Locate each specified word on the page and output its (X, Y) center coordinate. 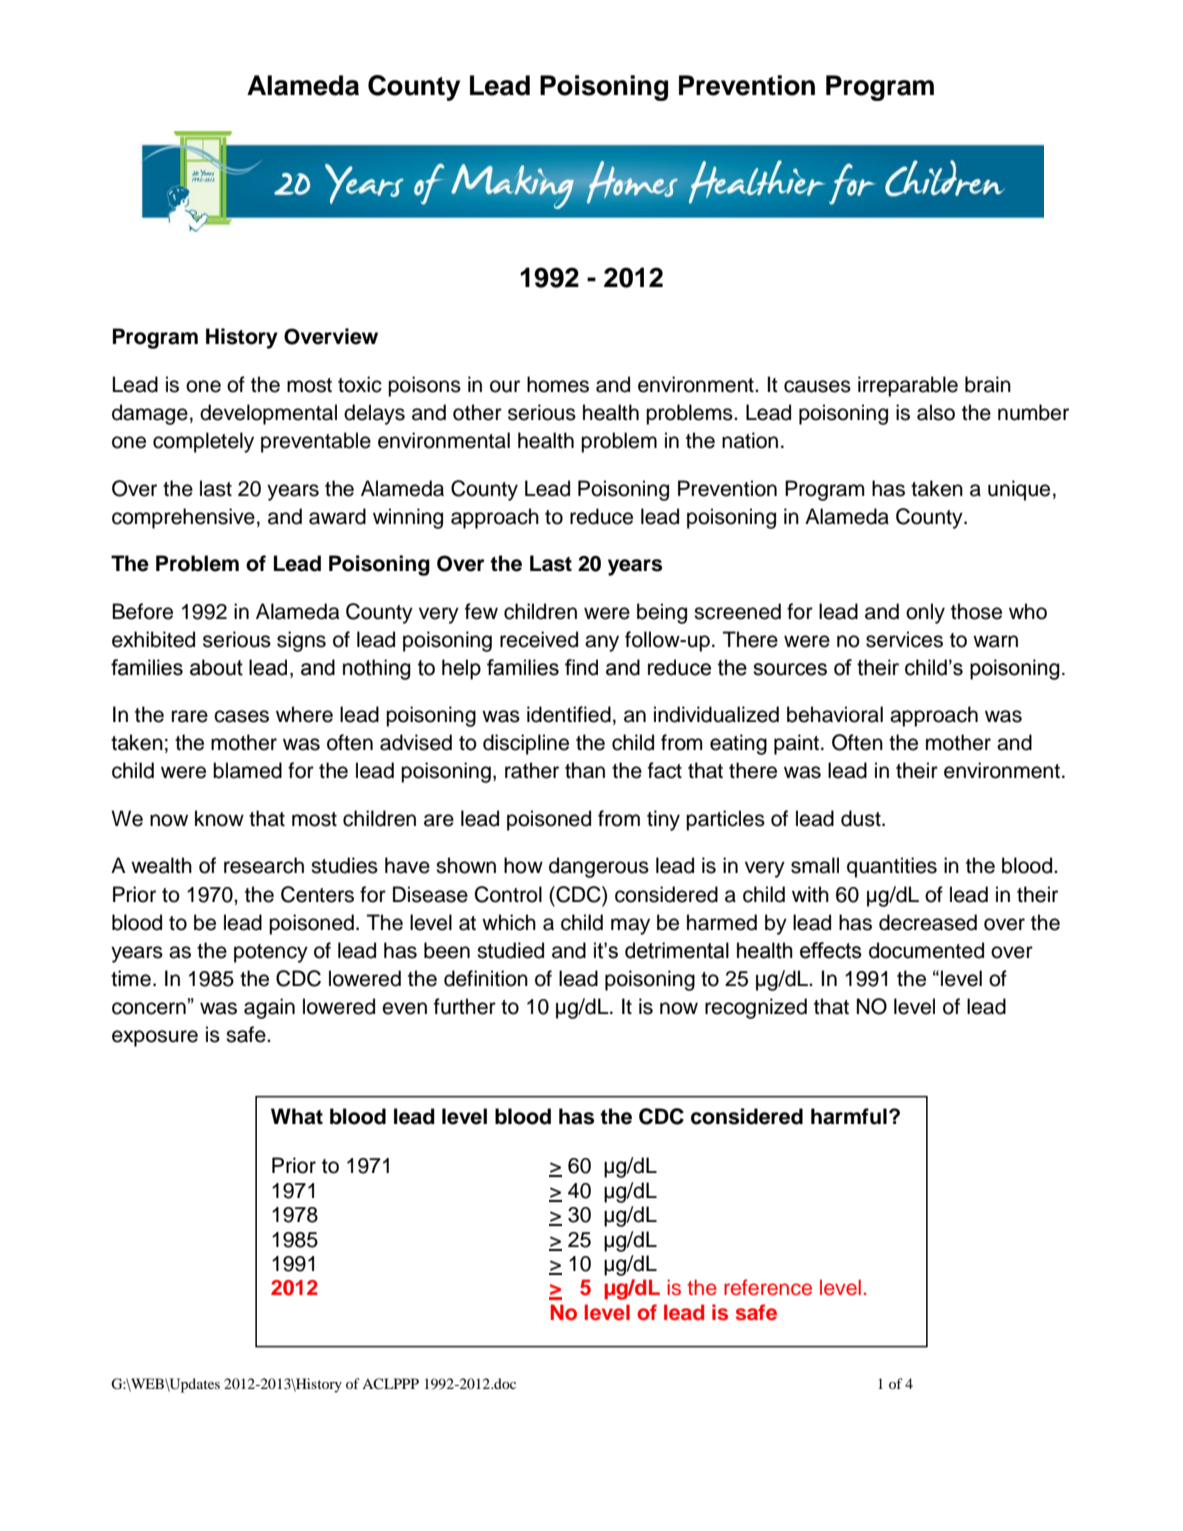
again (269, 1008)
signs (301, 641)
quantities (892, 867)
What (297, 1116)
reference (768, 1287)
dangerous (599, 867)
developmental (268, 414)
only (925, 613)
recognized (756, 1008)
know (219, 818)
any (602, 643)
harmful (849, 1116)
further (465, 1006)
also (936, 412)
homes (558, 384)
